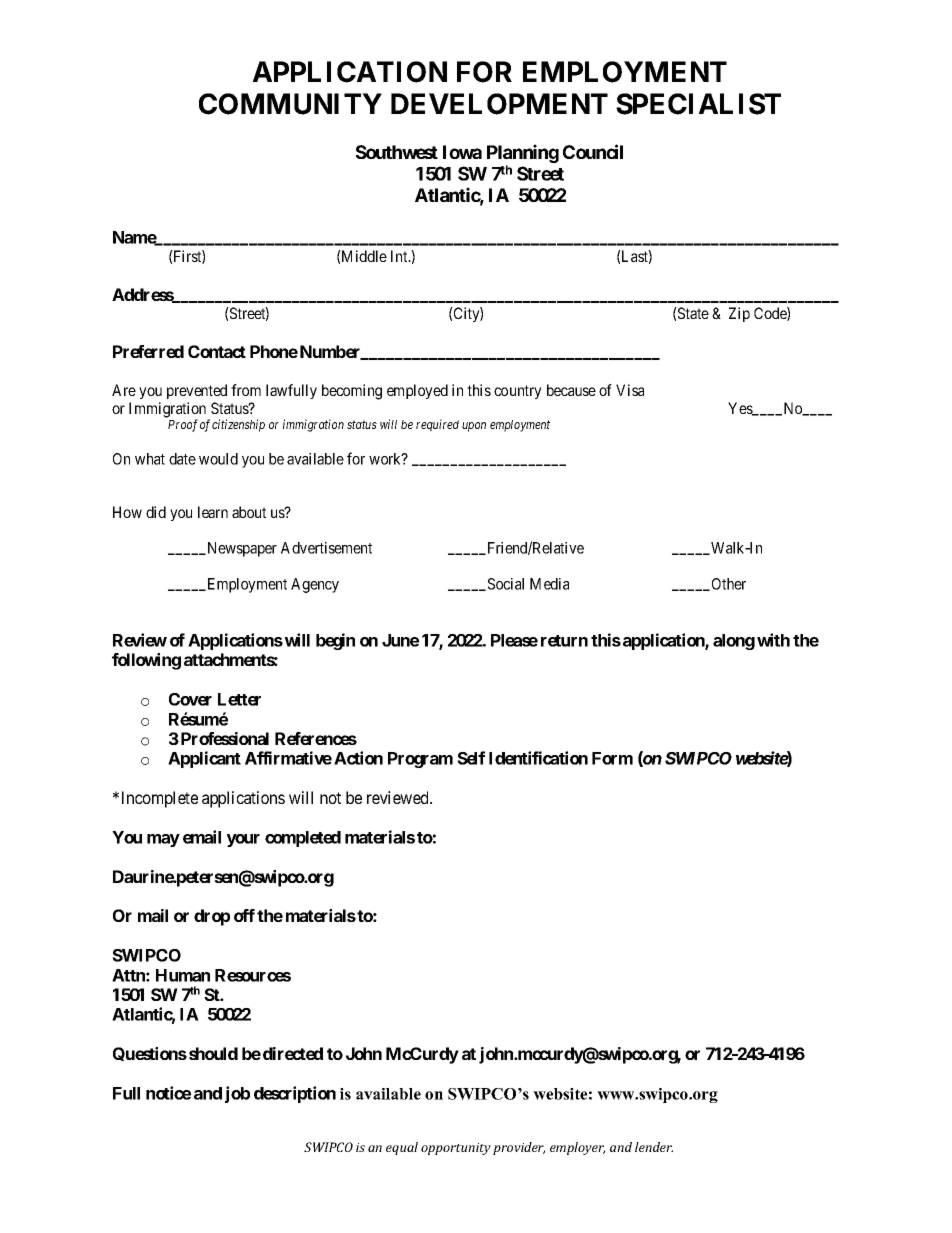 The height and width of the screenshot is (1233, 952). Describe the element at coordinates (290, 104) in the screenshot. I see `COMMUNITY` at that location.
